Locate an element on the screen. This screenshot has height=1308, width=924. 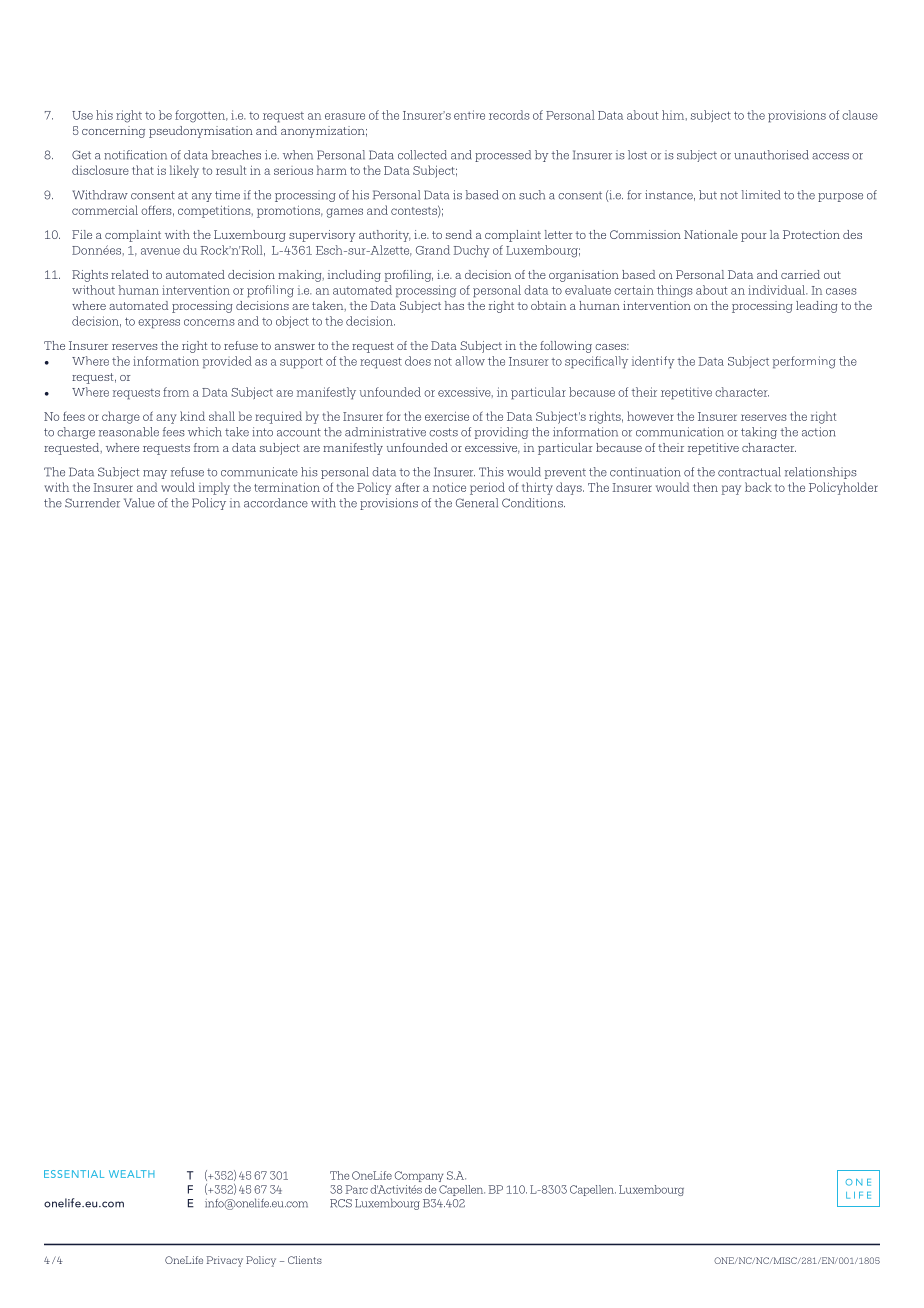
exercise is located at coordinates (447, 416).
